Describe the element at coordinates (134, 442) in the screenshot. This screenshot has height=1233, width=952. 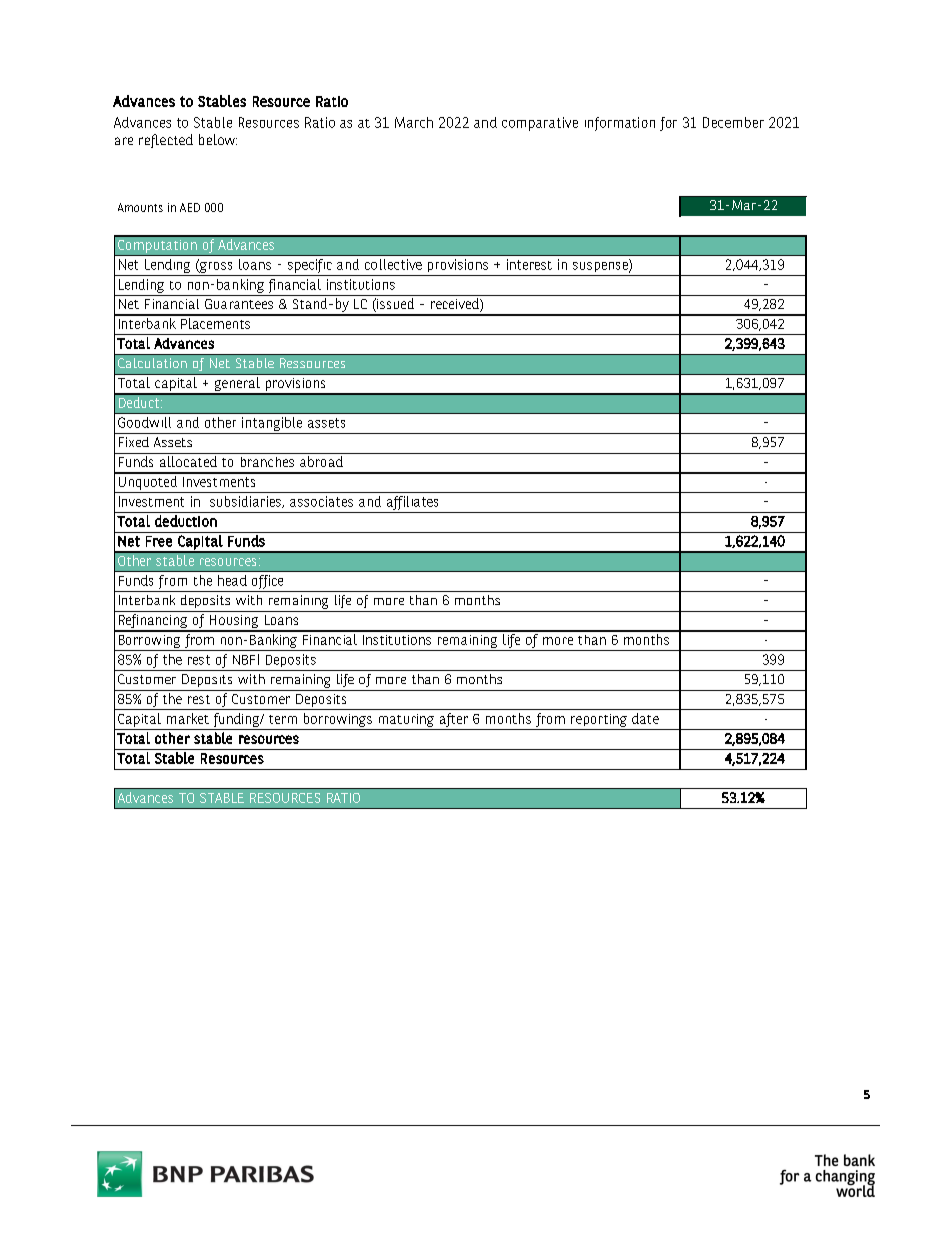
I see `Fixed` at that location.
